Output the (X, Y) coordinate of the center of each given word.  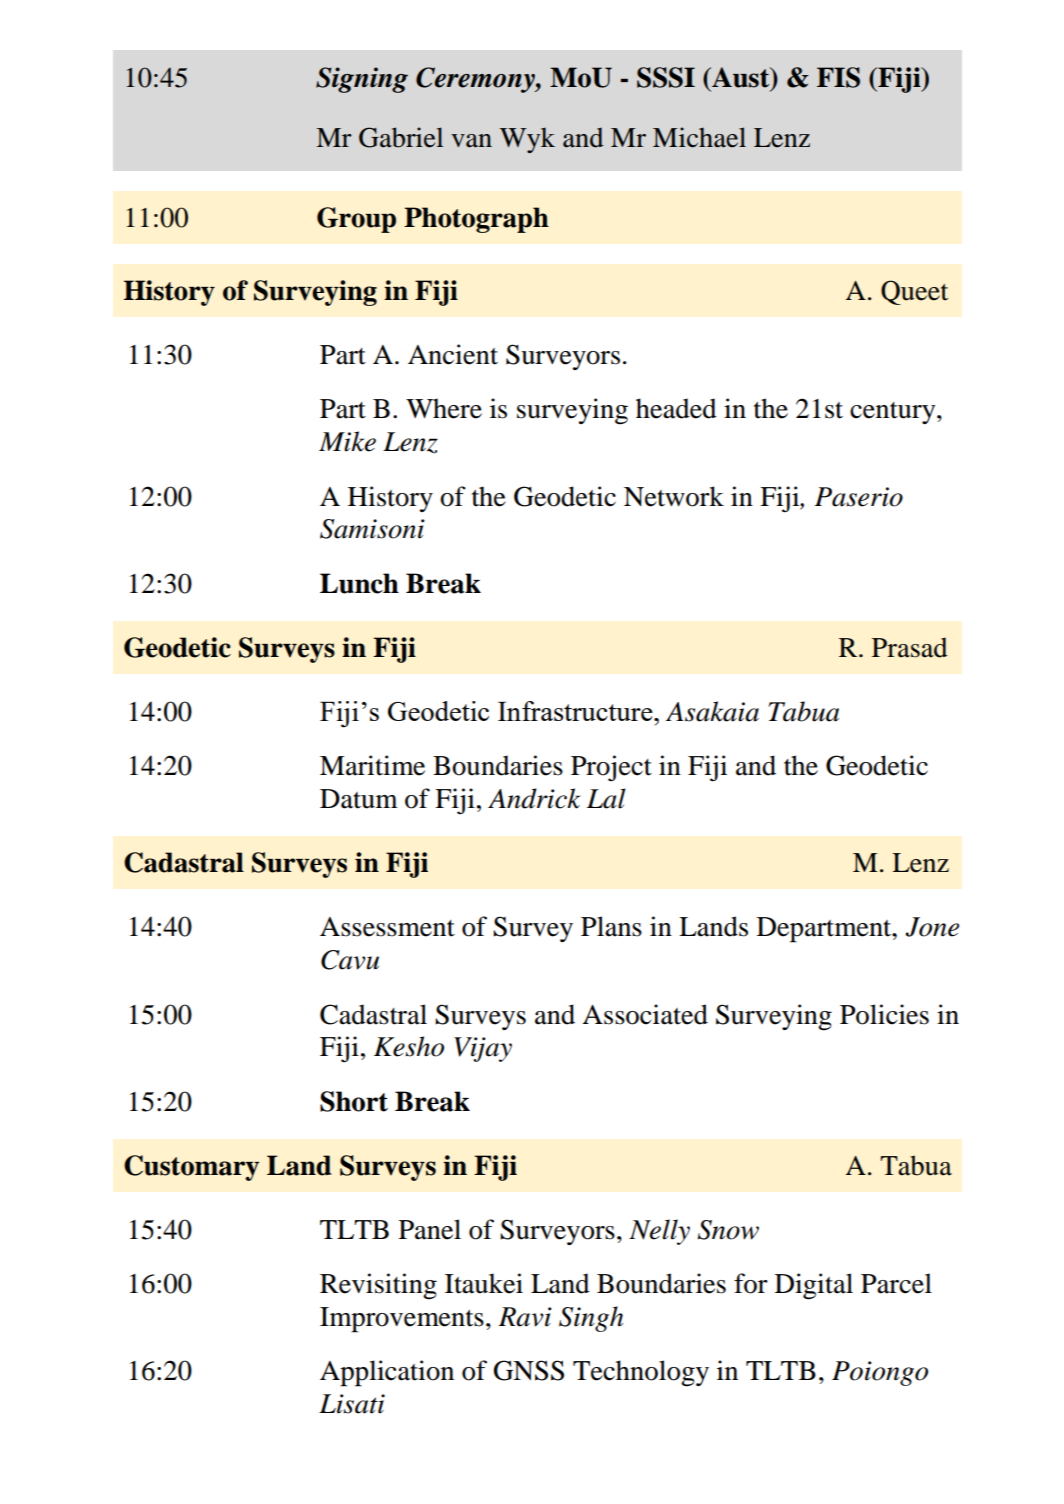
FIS (838, 77)
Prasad (910, 647)
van (471, 141)
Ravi (525, 1317)
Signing (362, 80)
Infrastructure (576, 711)
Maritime (372, 765)
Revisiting (378, 1286)
